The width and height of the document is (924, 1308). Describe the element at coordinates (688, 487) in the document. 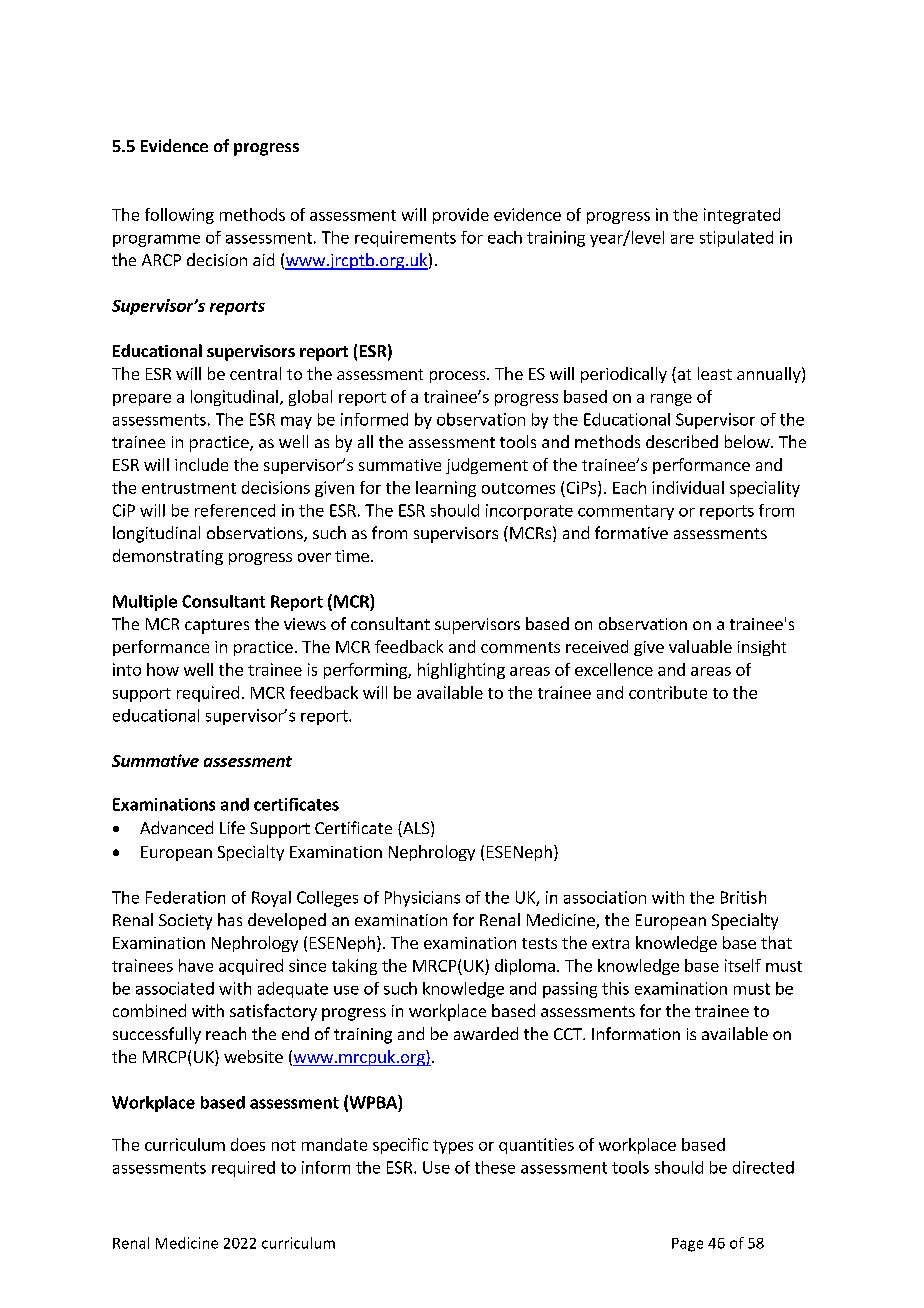

I see `individual` at that location.
